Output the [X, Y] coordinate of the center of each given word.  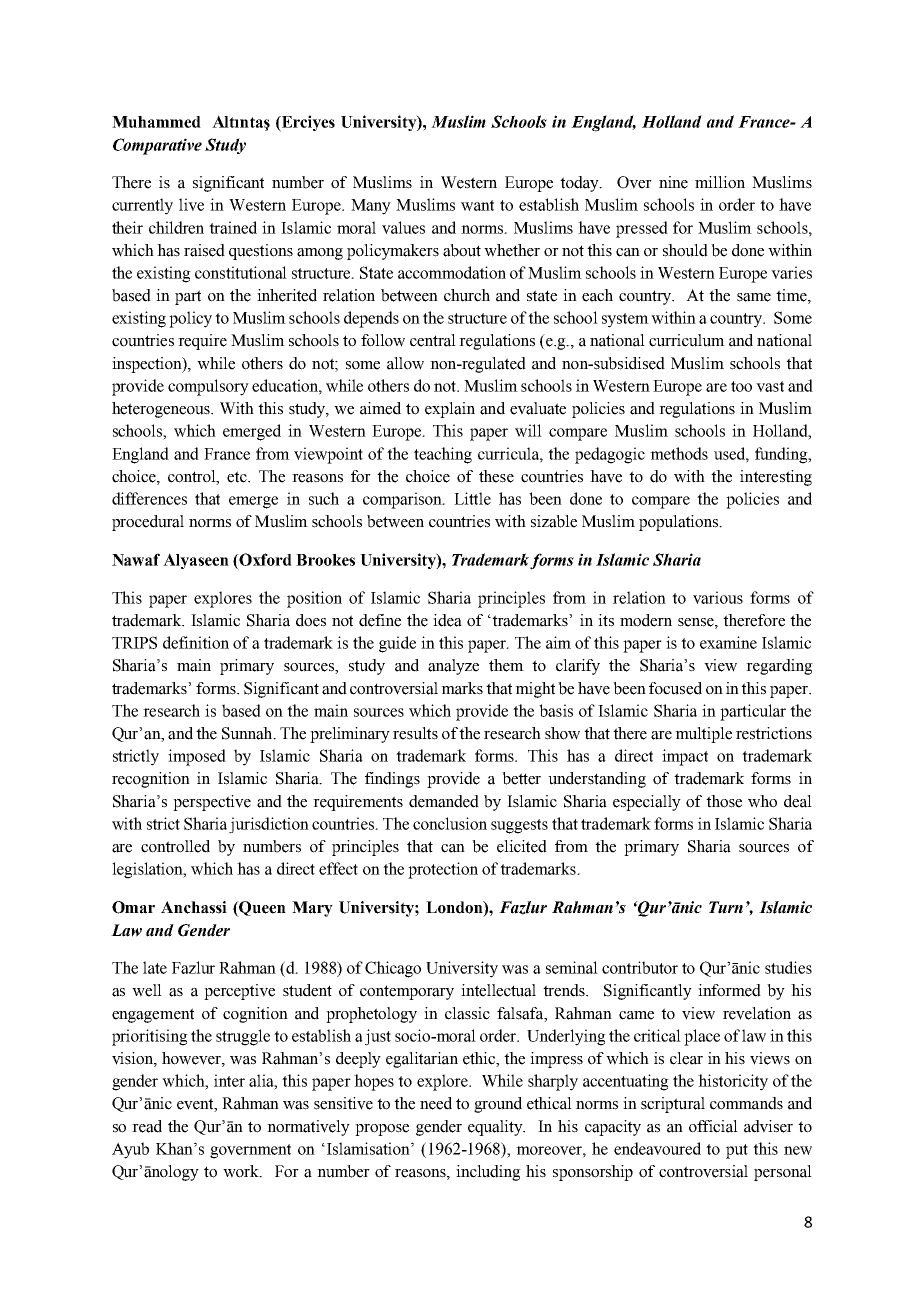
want [477, 205]
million [720, 182]
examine [728, 642]
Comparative [157, 146]
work [242, 1171]
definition [196, 642]
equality [496, 1128]
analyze [453, 667]
